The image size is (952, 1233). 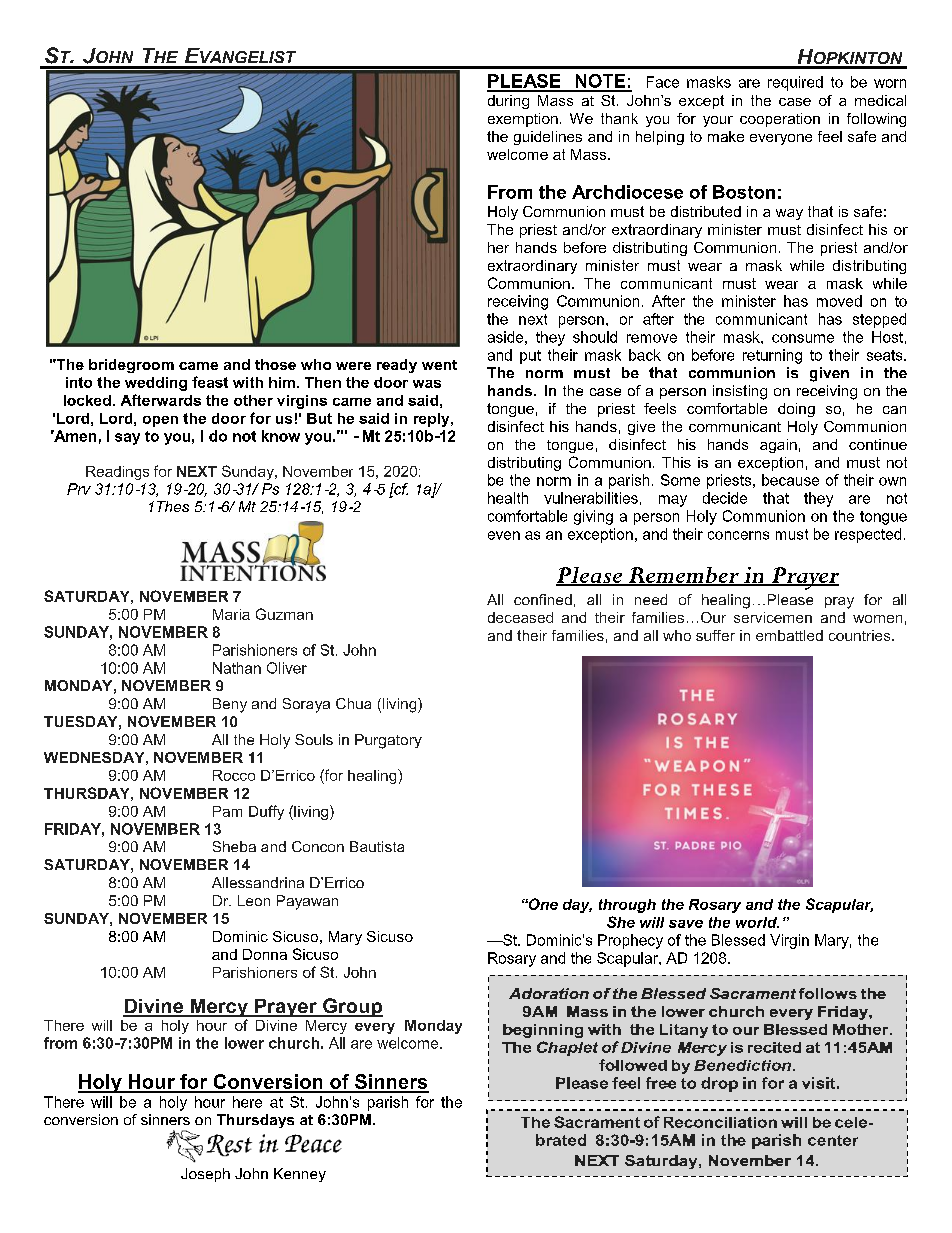 What do you see at coordinates (205, 1175) in the screenshot?
I see `Joseph` at bounding box center [205, 1175].
